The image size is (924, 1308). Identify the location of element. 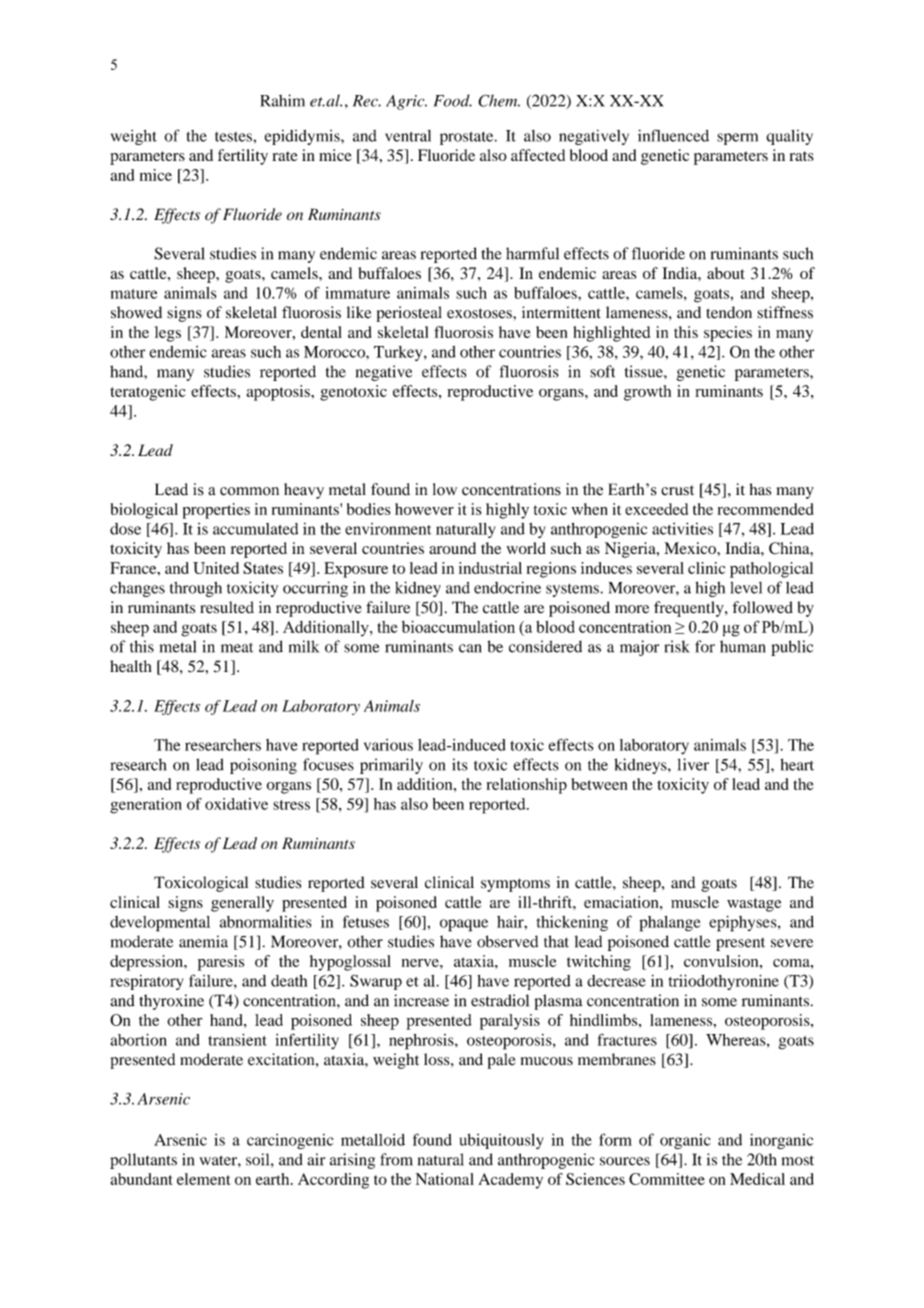
(204, 1179).
